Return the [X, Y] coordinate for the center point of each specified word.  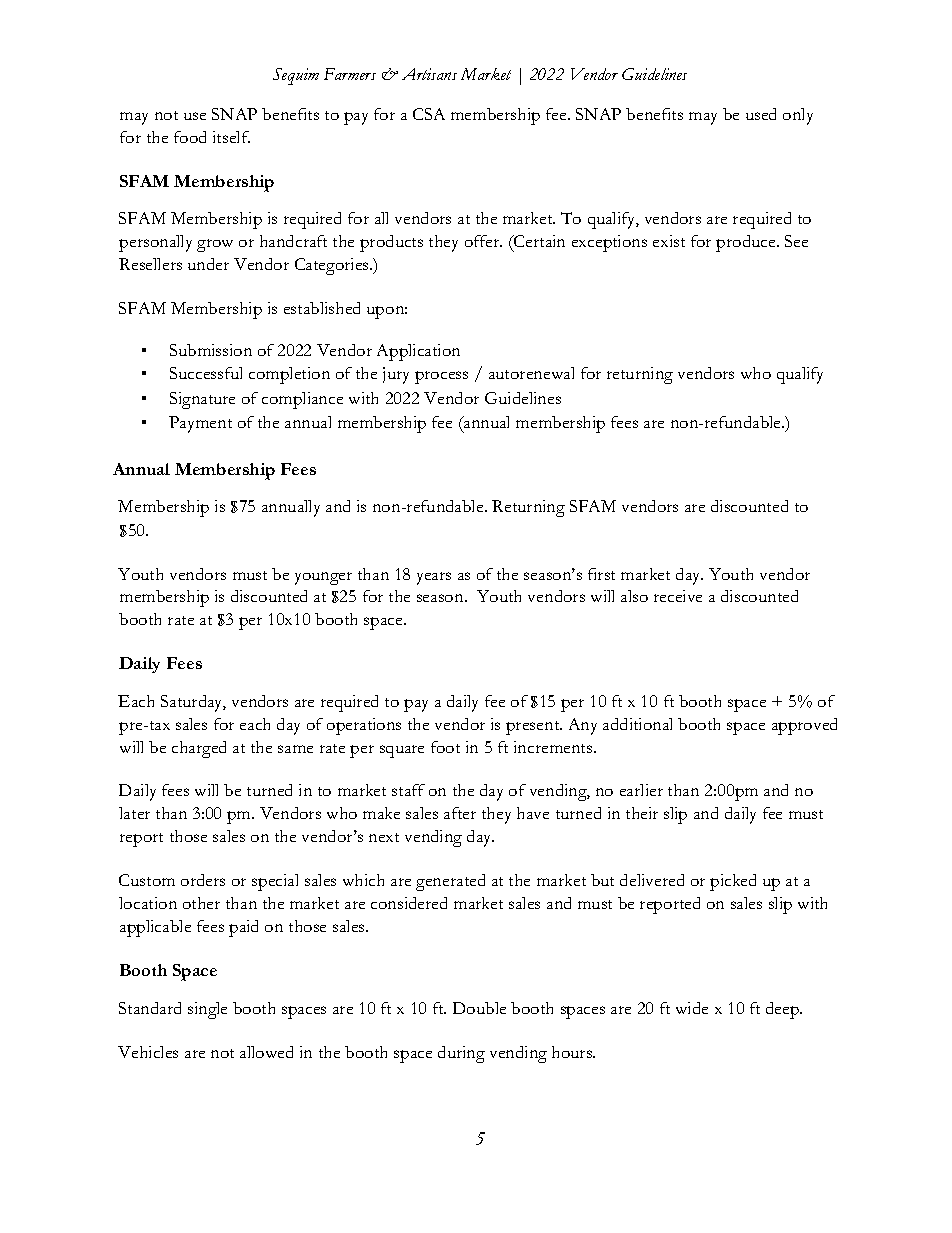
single [207, 1010]
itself [231, 137]
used [761, 114]
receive [678, 596]
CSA [429, 114]
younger [323, 578]
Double [479, 1008]
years [434, 578]
